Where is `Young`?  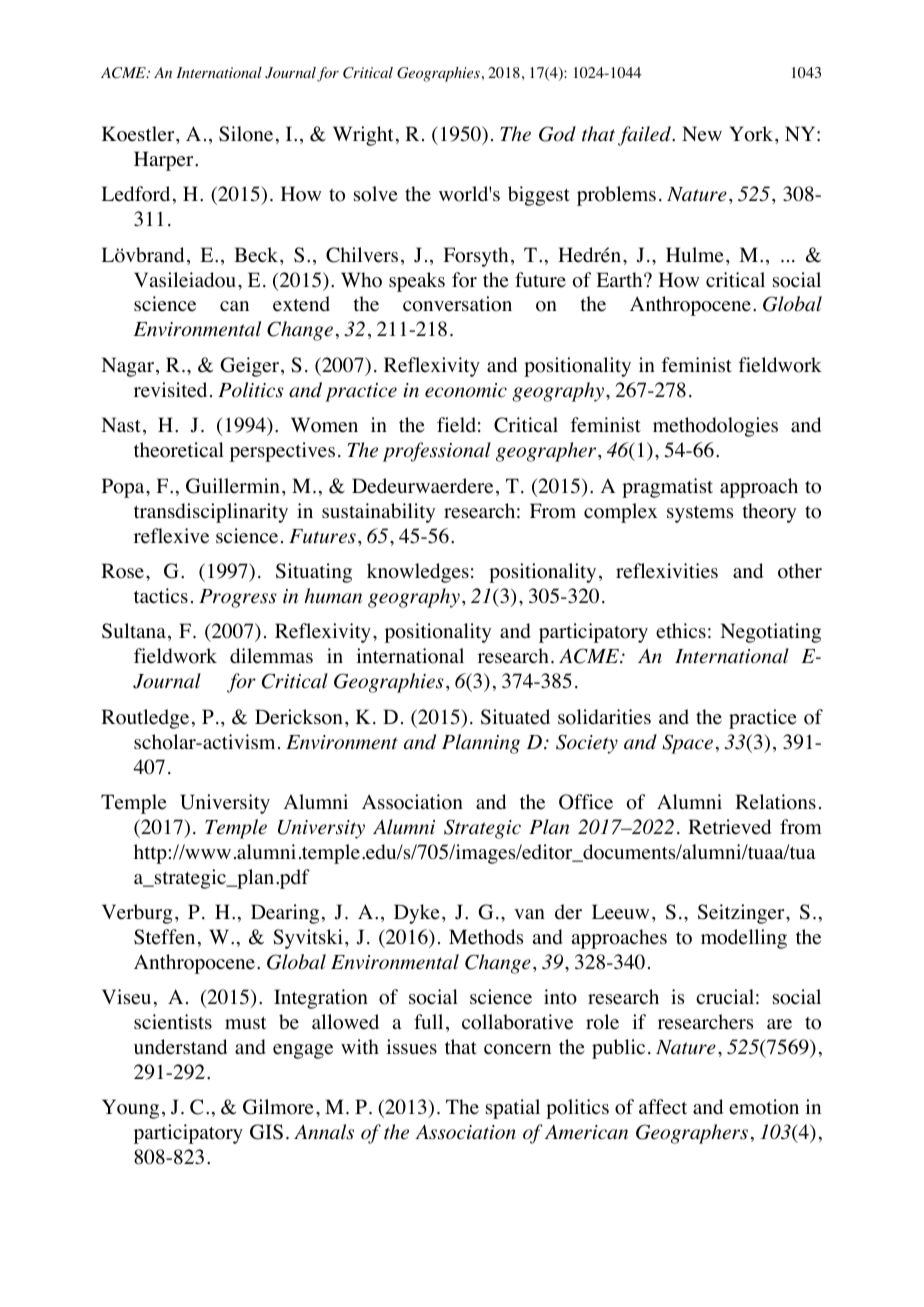 Young is located at coordinates (130, 1109).
